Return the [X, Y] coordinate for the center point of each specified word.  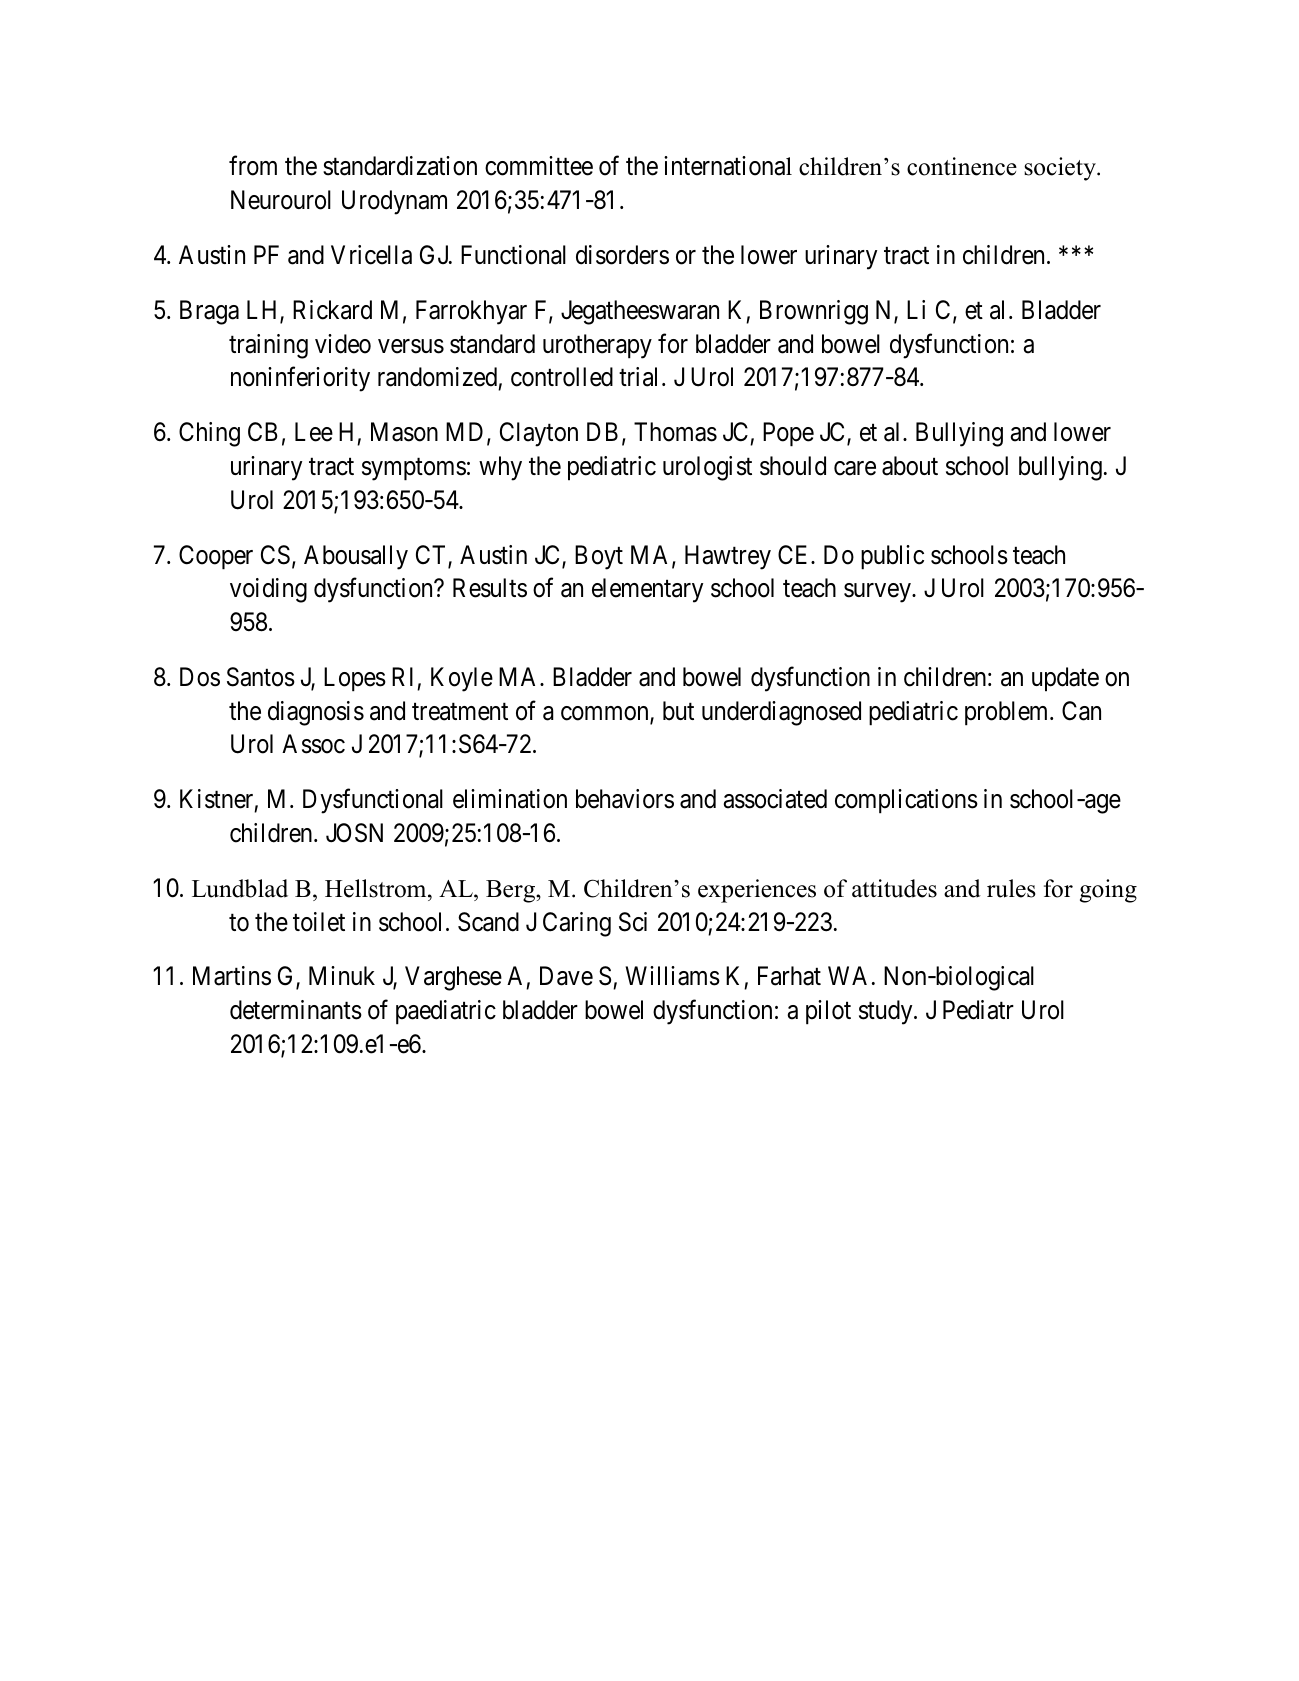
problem [1008, 713]
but [678, 711]
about [910, 466]
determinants [296, 1010]
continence [962, 166]
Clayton [539, 434]
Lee [314, 432]
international [728, 166]
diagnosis [316, 713]
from [253, 166]
